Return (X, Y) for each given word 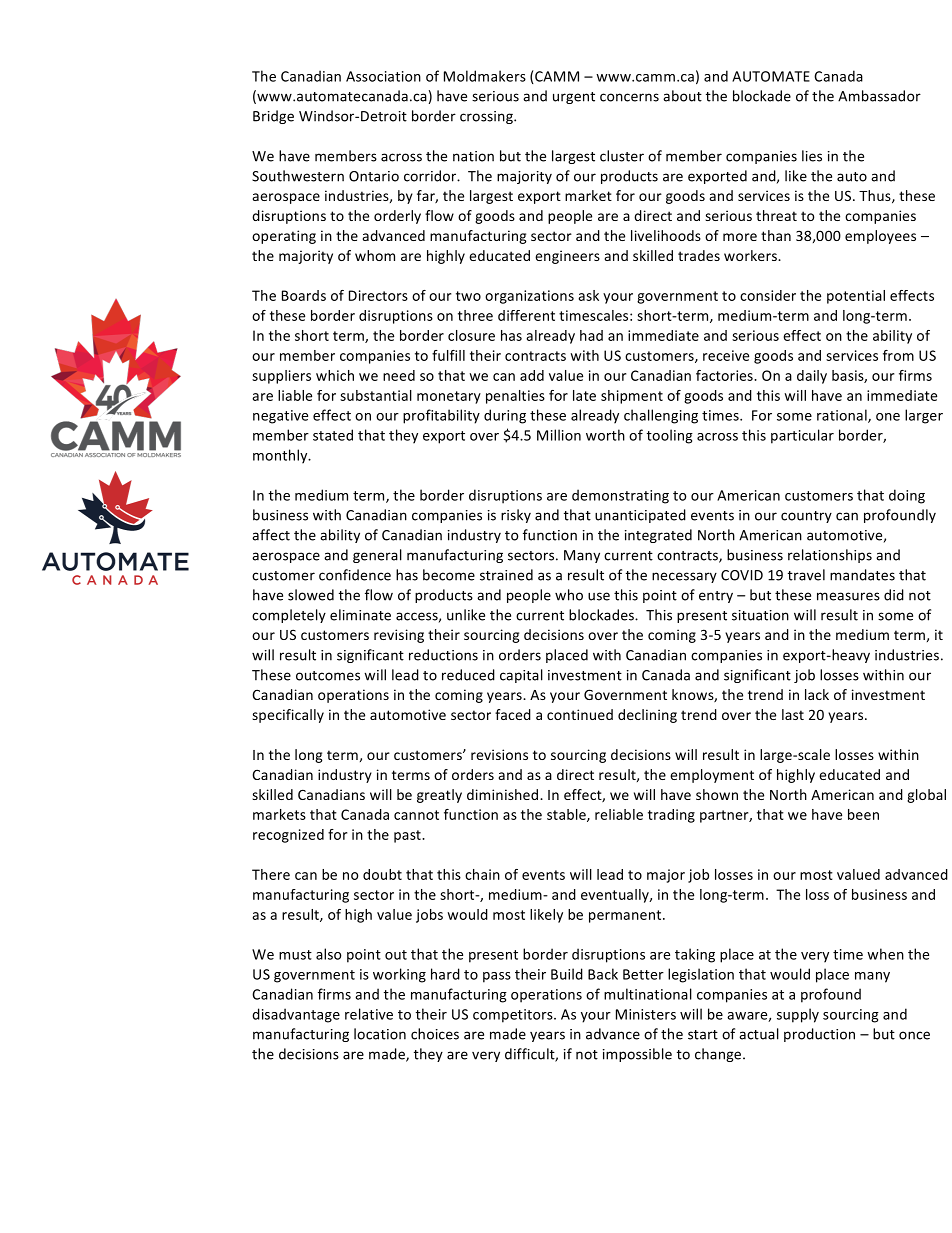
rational (843, 416)
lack (817, 694)
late (584, 395)
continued (580, 714)
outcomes (328, 676)
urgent (574, 98)
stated (333, 435)
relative (369, 1014)
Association (383, 76)
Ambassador (879, 96)
